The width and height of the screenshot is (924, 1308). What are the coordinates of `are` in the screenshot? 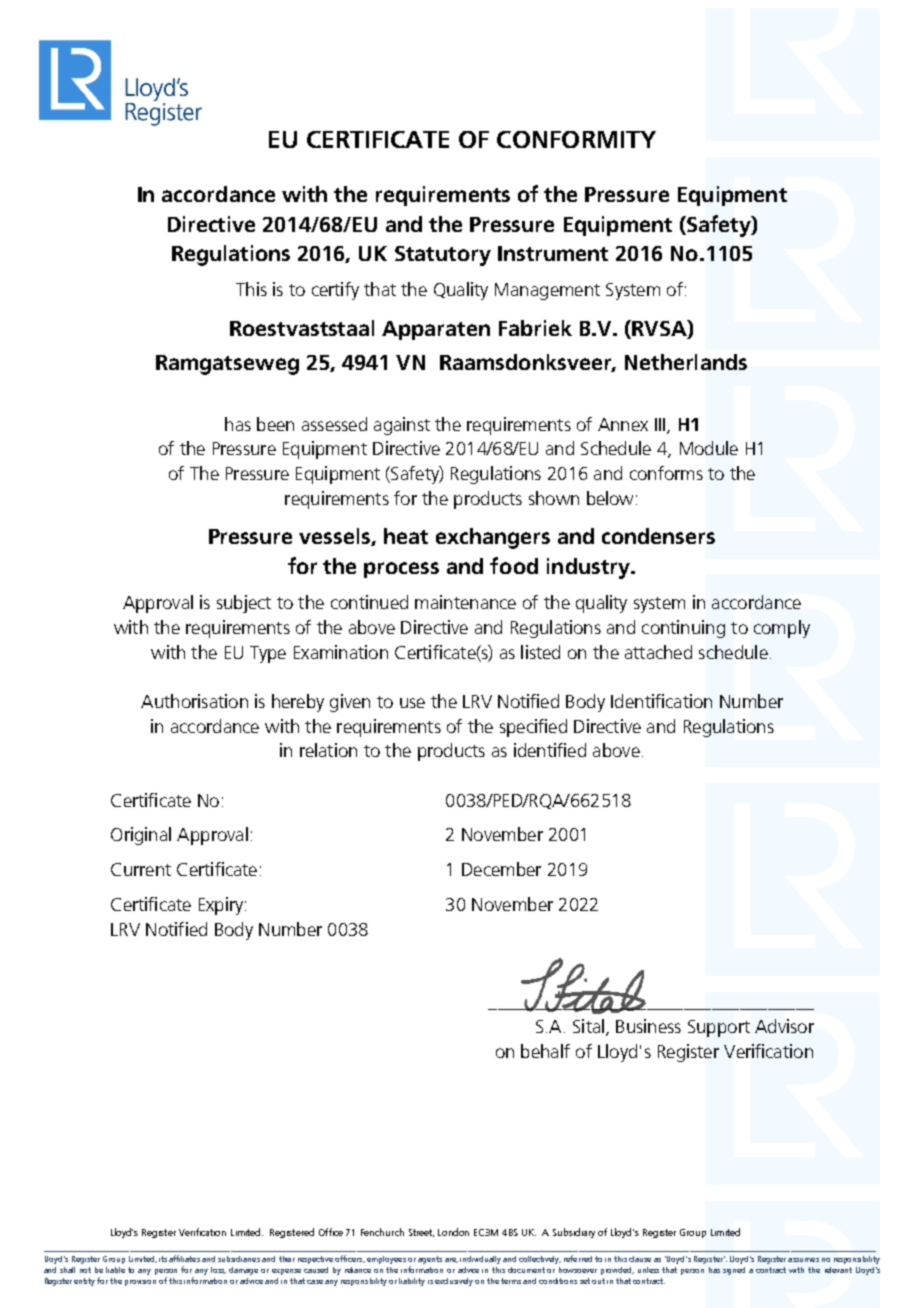 It's located at (451, 1260).
